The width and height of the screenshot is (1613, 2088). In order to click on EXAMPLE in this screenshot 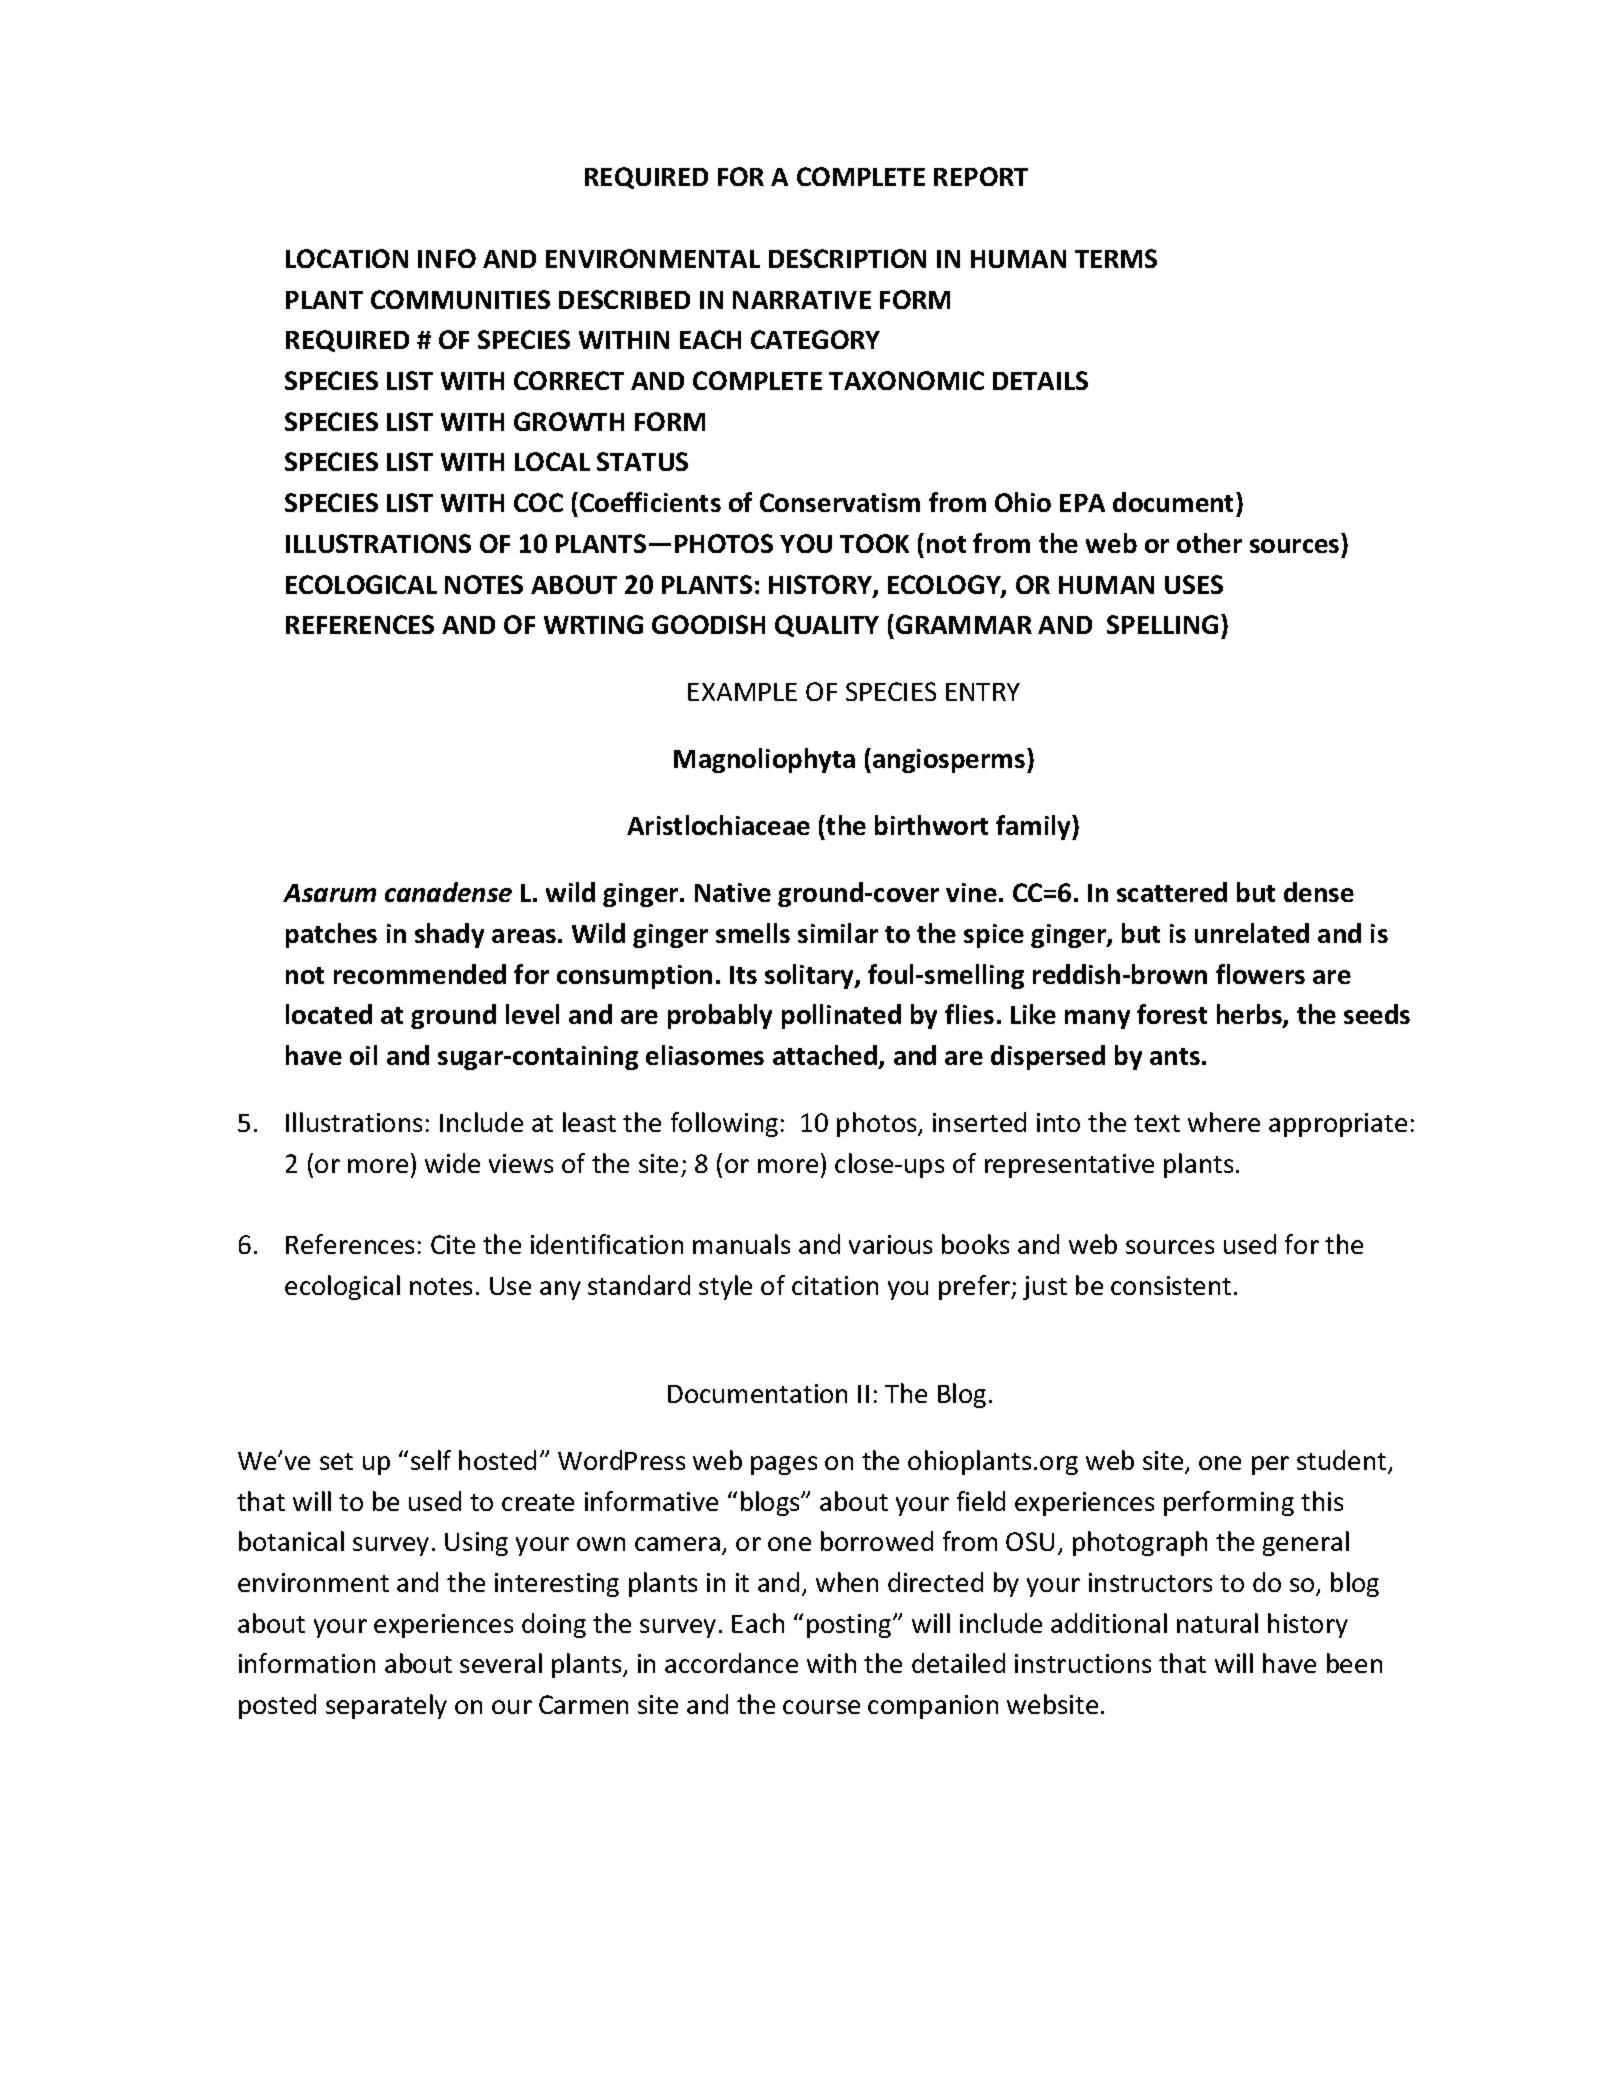, I will do `click(742, 692)`.
